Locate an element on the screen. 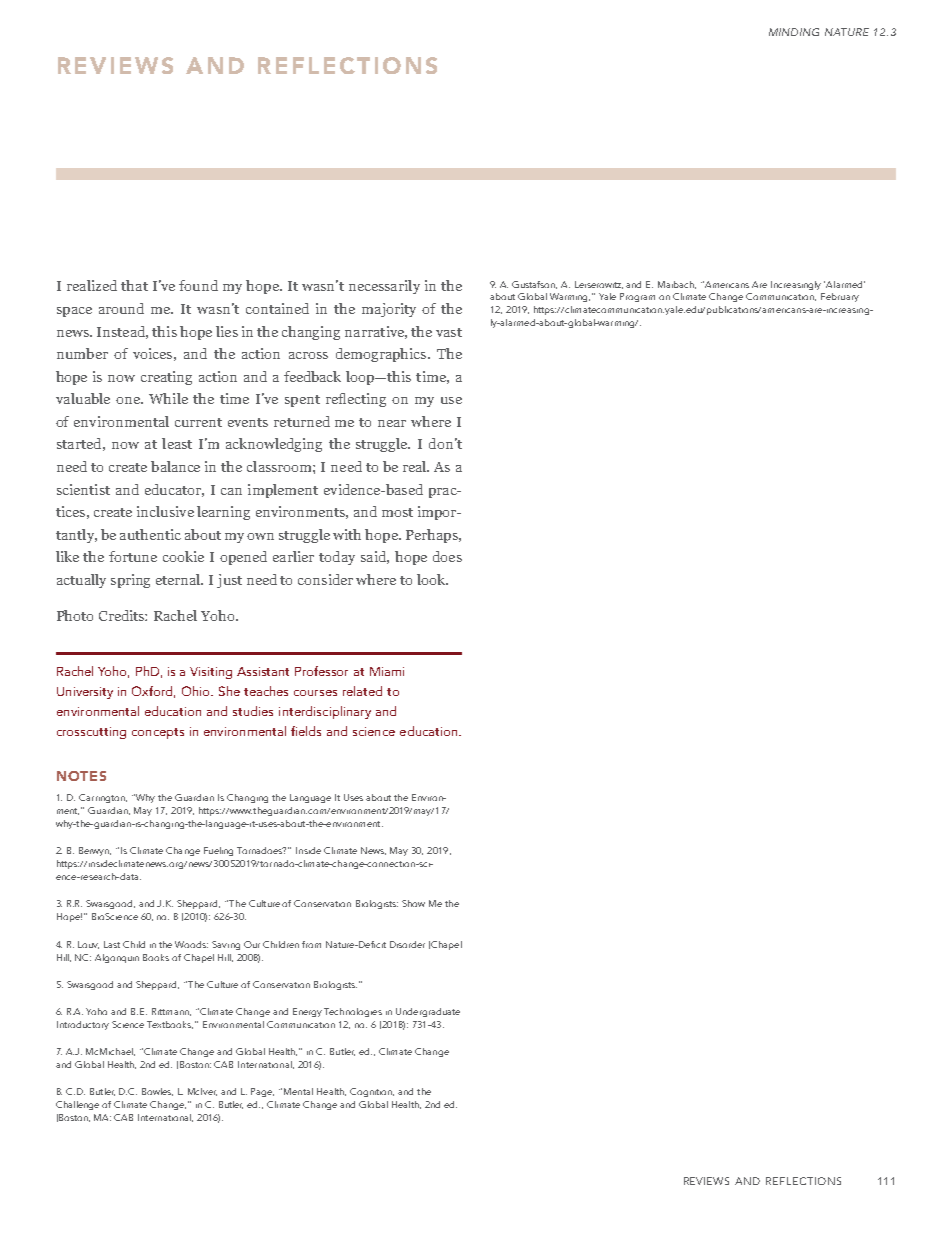  While is located at coordinates (168, 398).
